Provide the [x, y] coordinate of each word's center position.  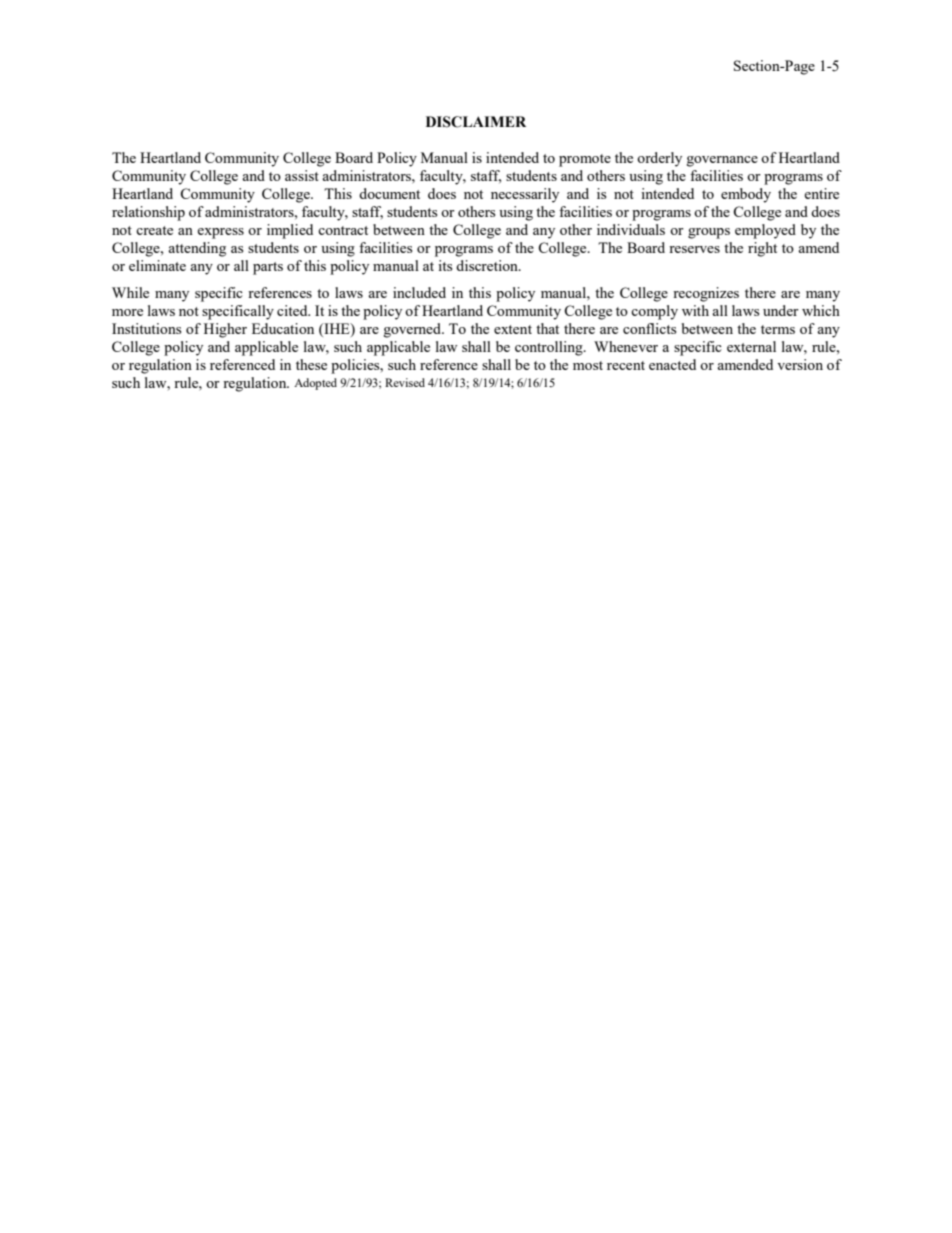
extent [513, 329]
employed [765, 231]
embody [746, 195]
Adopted [315, 384]
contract [343, 230]
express [220, 233]
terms [778, 329]
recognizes [706, 294]
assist [302, 175]
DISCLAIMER [476, 122]
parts [268, 268]
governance [722, 161]
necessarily [525, 195]
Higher [225, 330]
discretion [488, 265]
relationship [148, 213]
